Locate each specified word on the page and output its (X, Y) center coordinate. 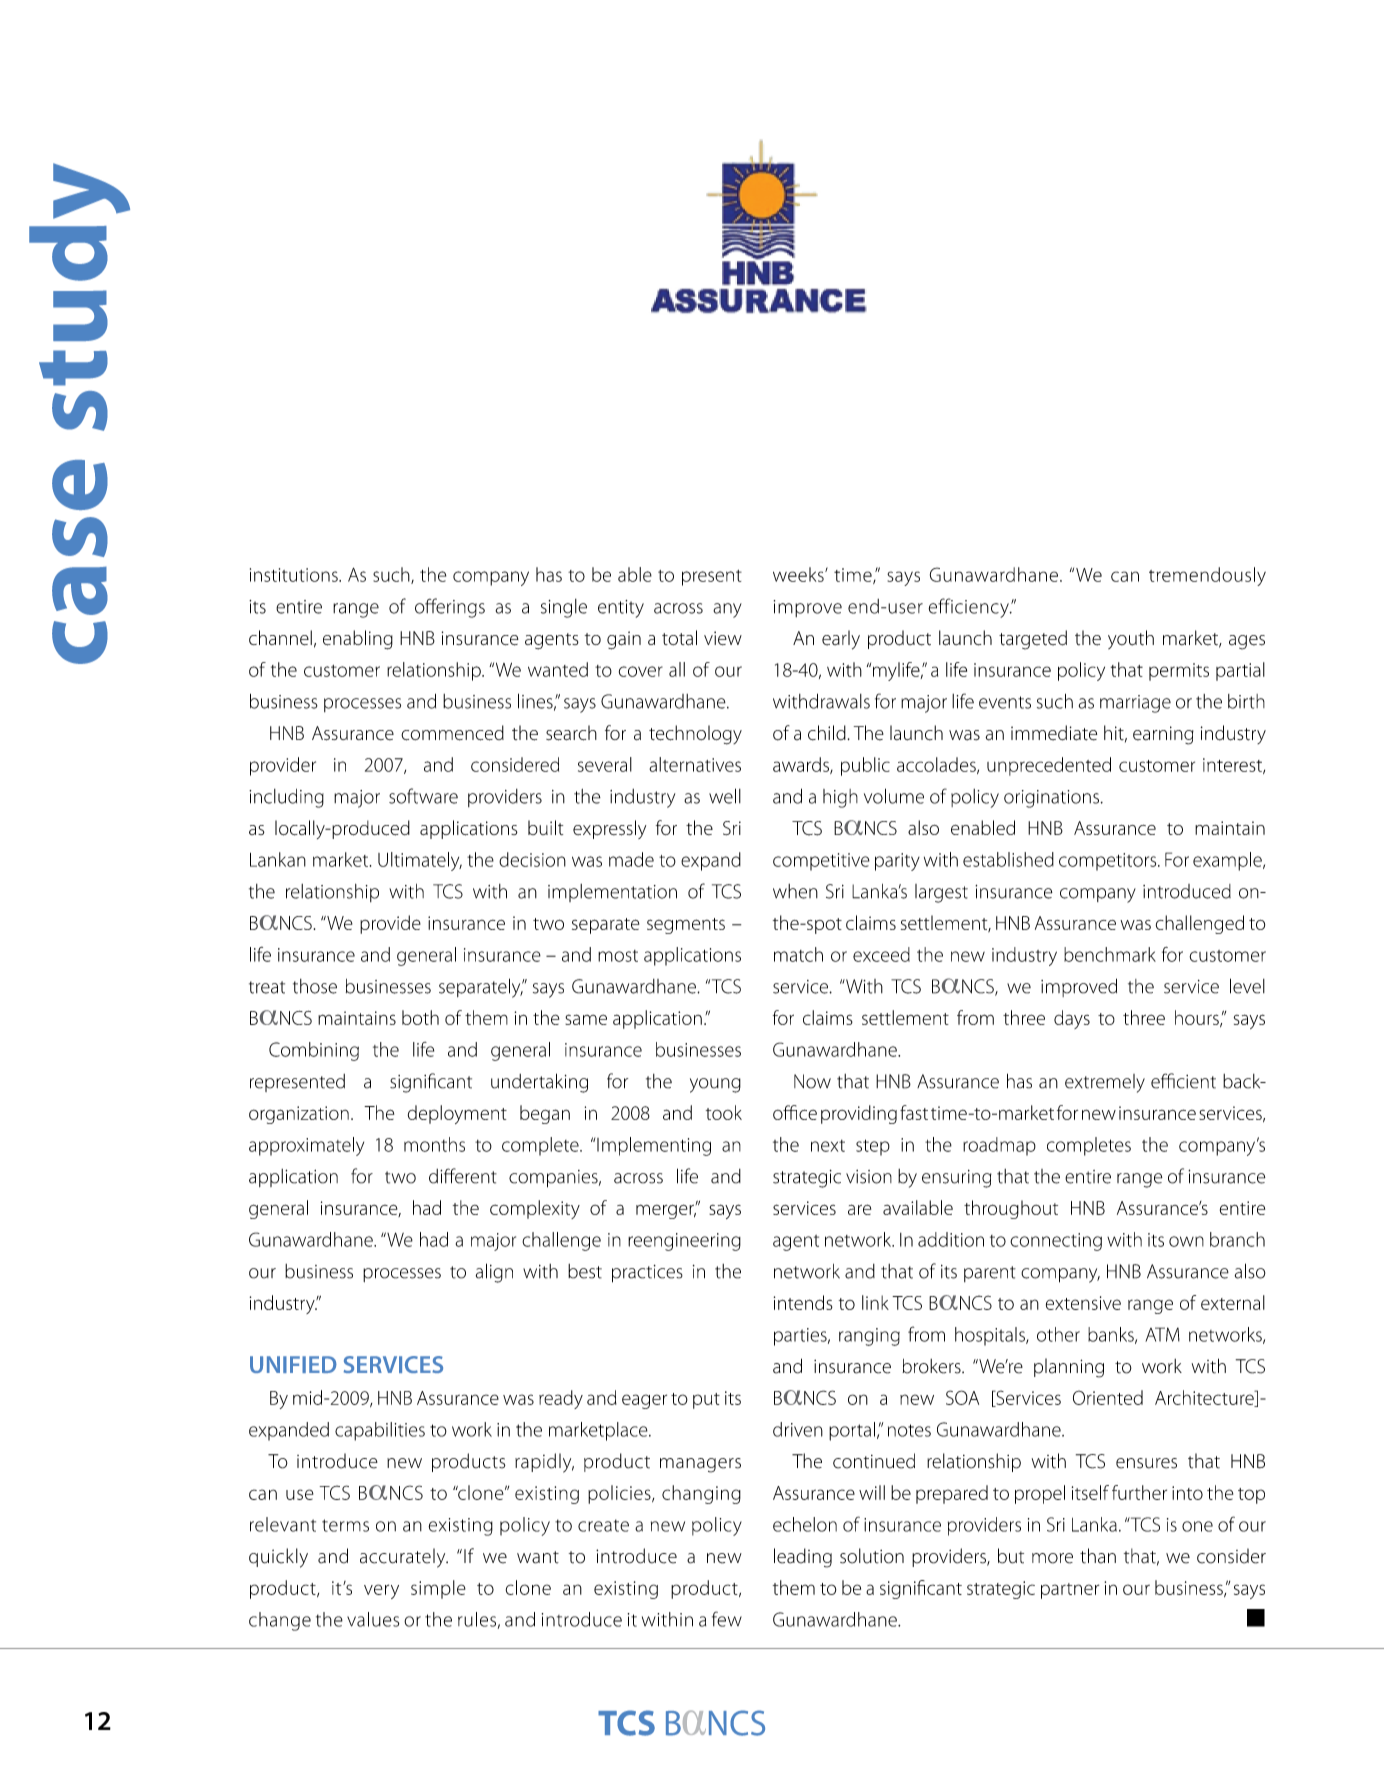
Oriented (1108, 1397)
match (798, 954)
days (1072, 1019)
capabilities (380, 1431)
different (463, 1176)
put (706, 1401)
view (723, 638)
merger (666, 1211)
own (1186, 1241)
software (423, 796)
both (420, 1017)
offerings (450, 608)
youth (1131, 639)
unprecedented (1049, 766)
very (381, 1591)
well (725, 796)
